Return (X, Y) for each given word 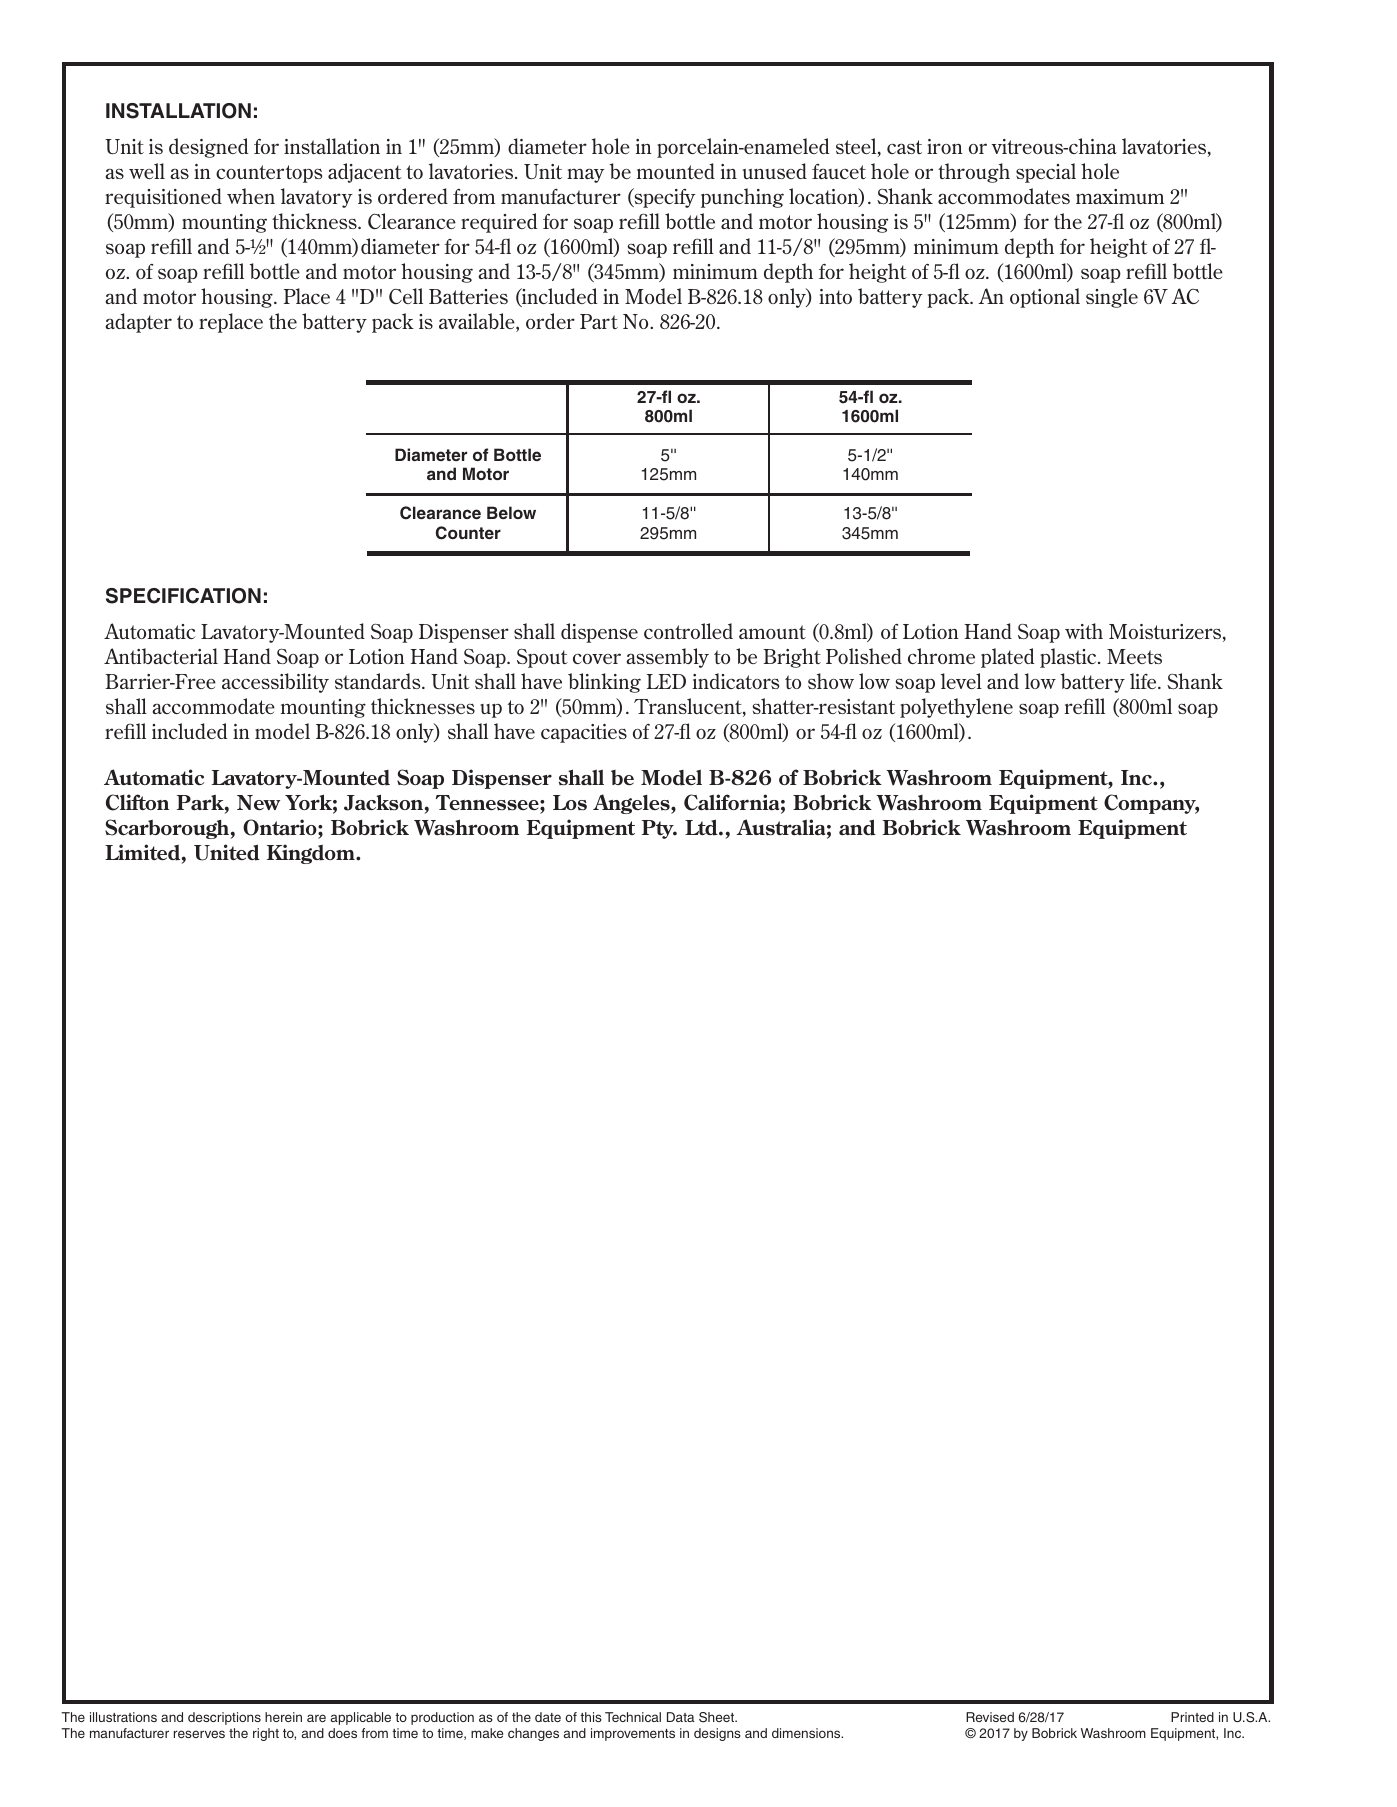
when (251, 196)
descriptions (224, 1718)
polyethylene (956, 708)
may (586, 175)
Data (681, 1717)
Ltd (702, 827)
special (1046, 173)
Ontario (281, 827)
